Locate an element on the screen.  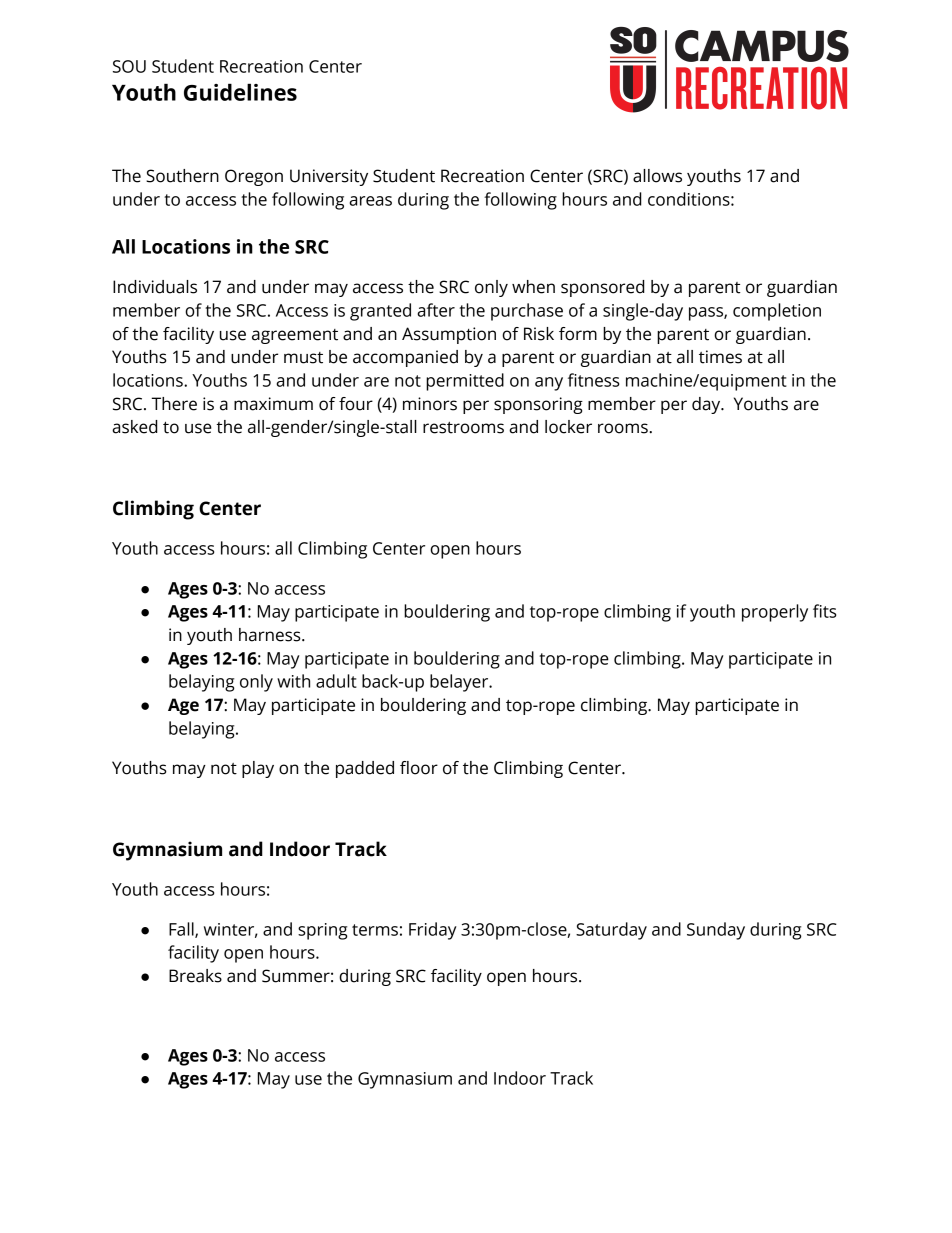
Fall is located at coordinates (182, 930).
